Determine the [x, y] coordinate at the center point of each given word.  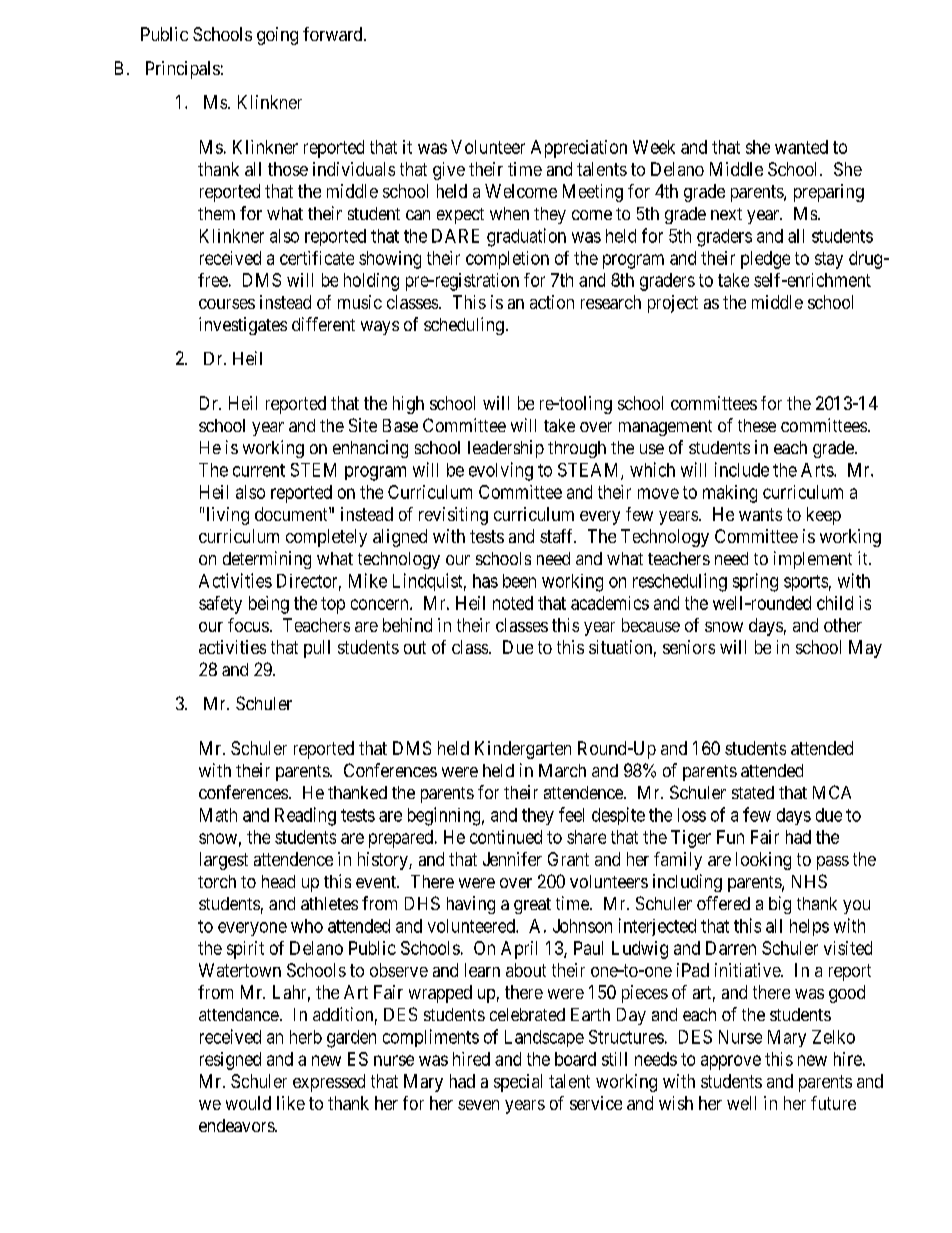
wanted [801, 147]
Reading [305, 816]
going [277, 36]
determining [267, 560]
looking [763, 861]
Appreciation [579, 149]
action [552, 302]
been [519, 581]
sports [806, 583]
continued [506, 837]
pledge [765, 260]
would [248, 1103]
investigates [243, 326]
